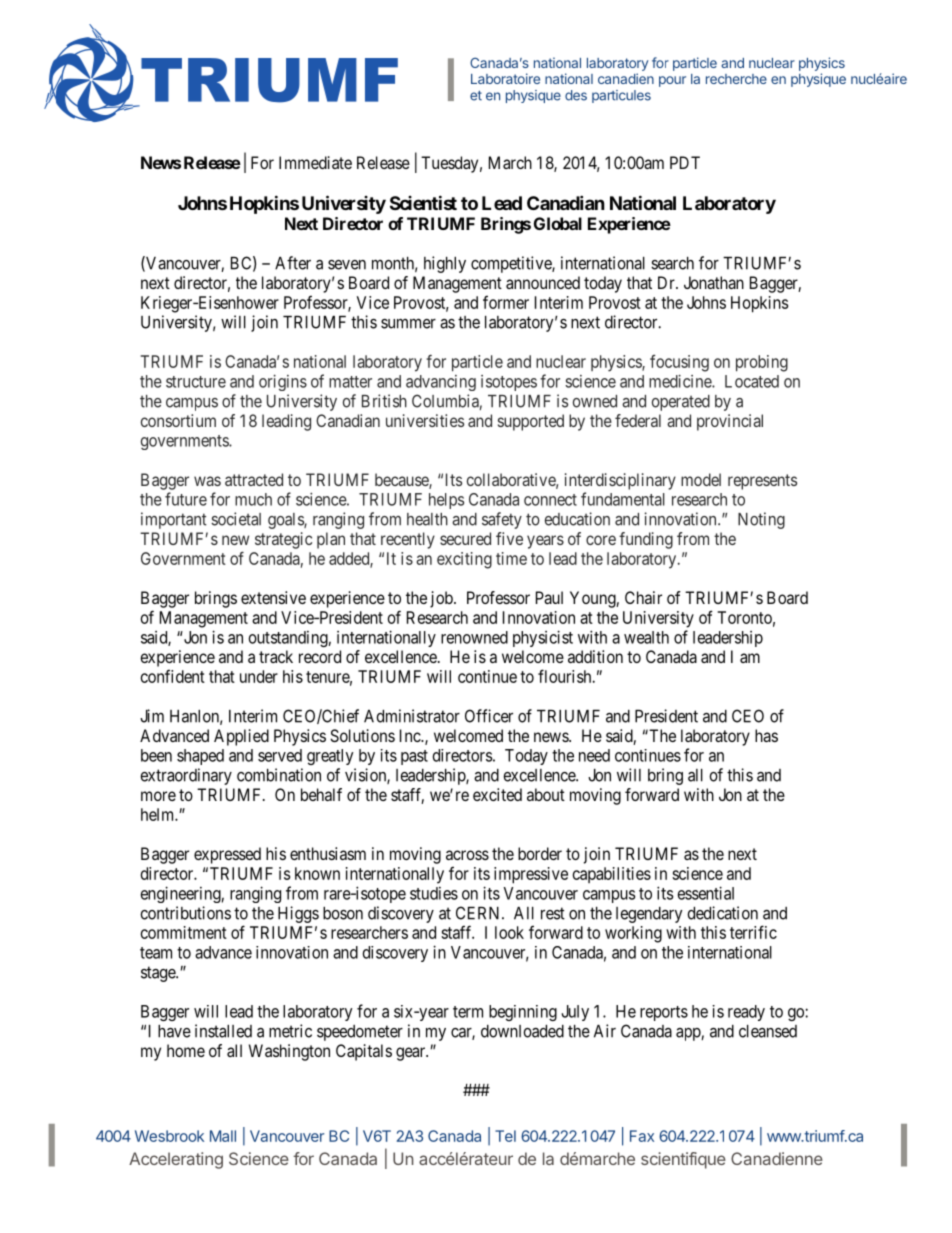 Image resolution: width=952 pixels, height=1233 pixels. Describe the element at coordinates (423, 202) in the image. I see `Scientist` at that location.
